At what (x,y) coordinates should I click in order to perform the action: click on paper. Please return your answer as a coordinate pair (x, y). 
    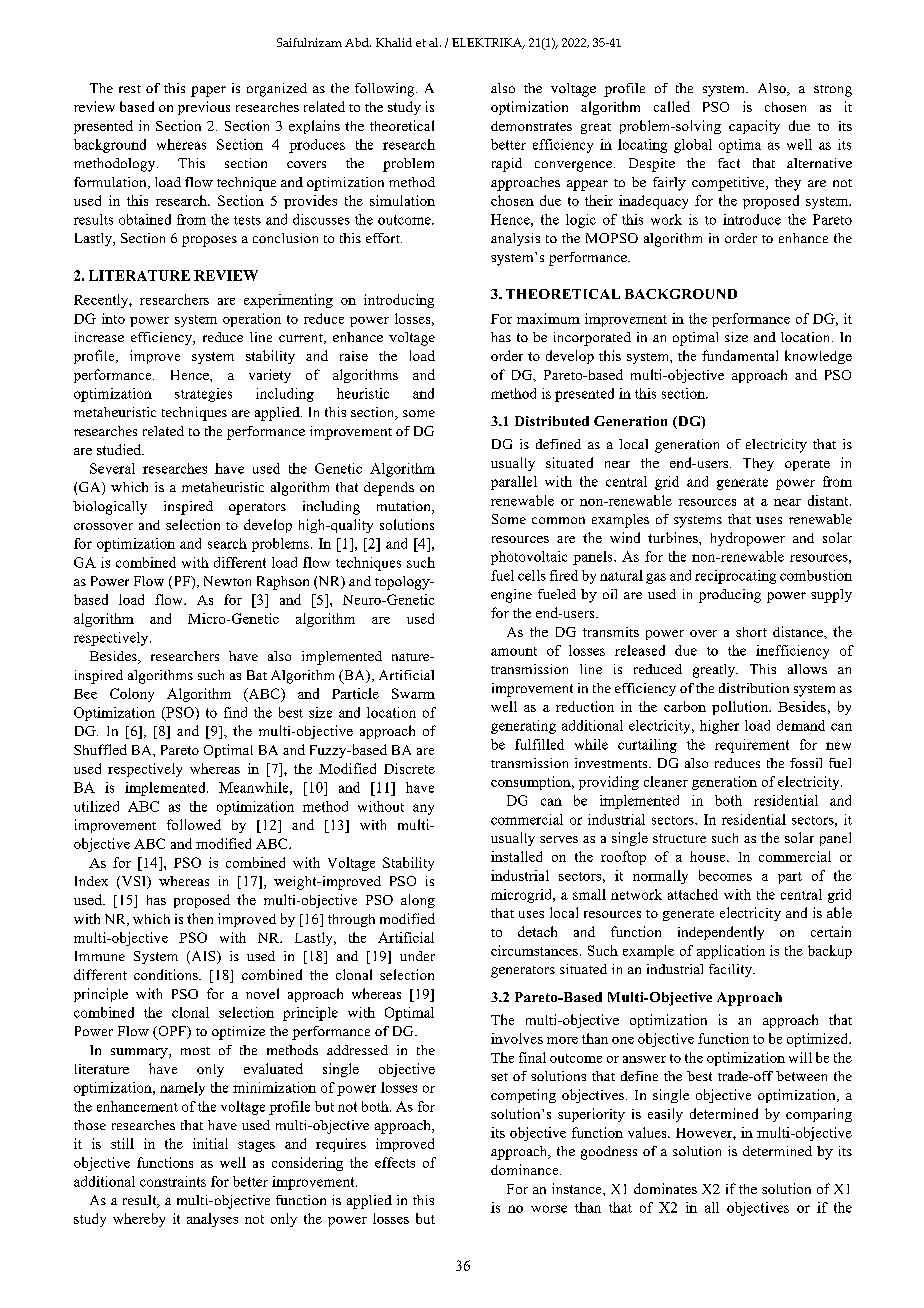
    Looking at the image, I should click on (208, 91).
